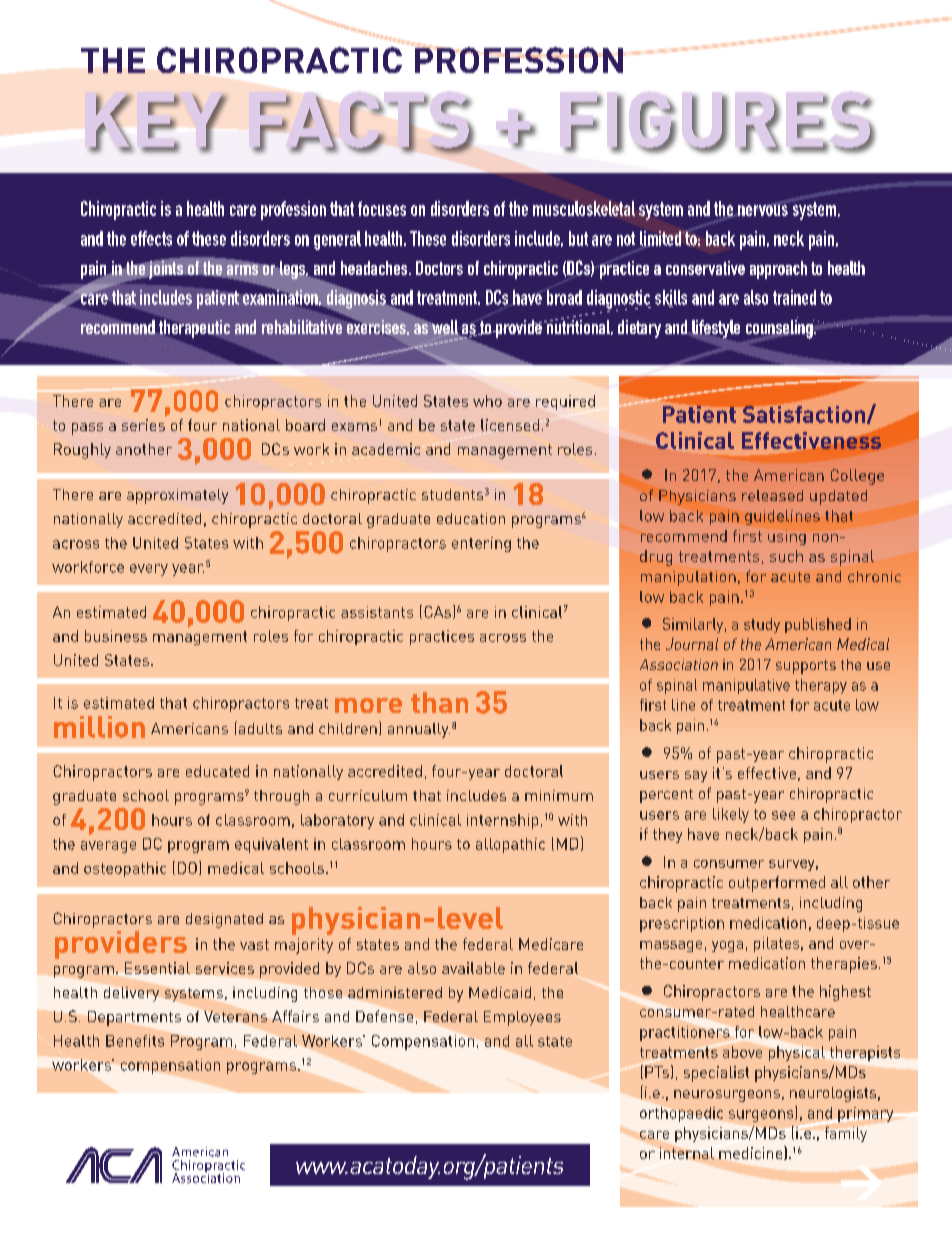  What do you see at coordinates (116, 636) in the document?
I see `business` at bounding box center [116, 636].
